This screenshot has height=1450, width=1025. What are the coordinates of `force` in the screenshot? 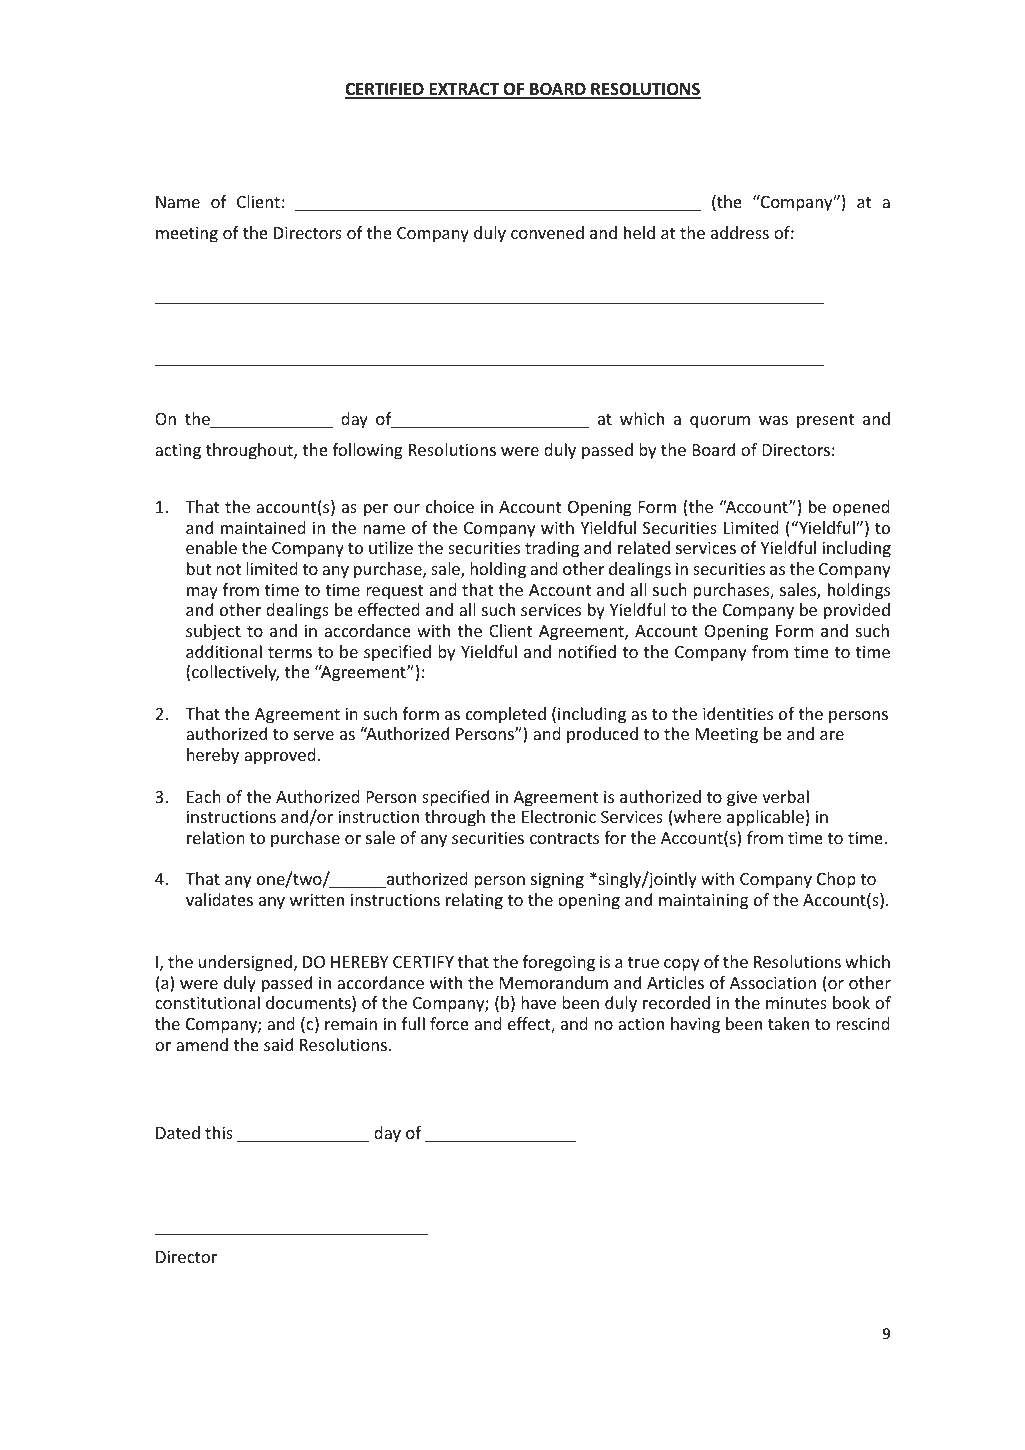 It's located at (449, 1023).
